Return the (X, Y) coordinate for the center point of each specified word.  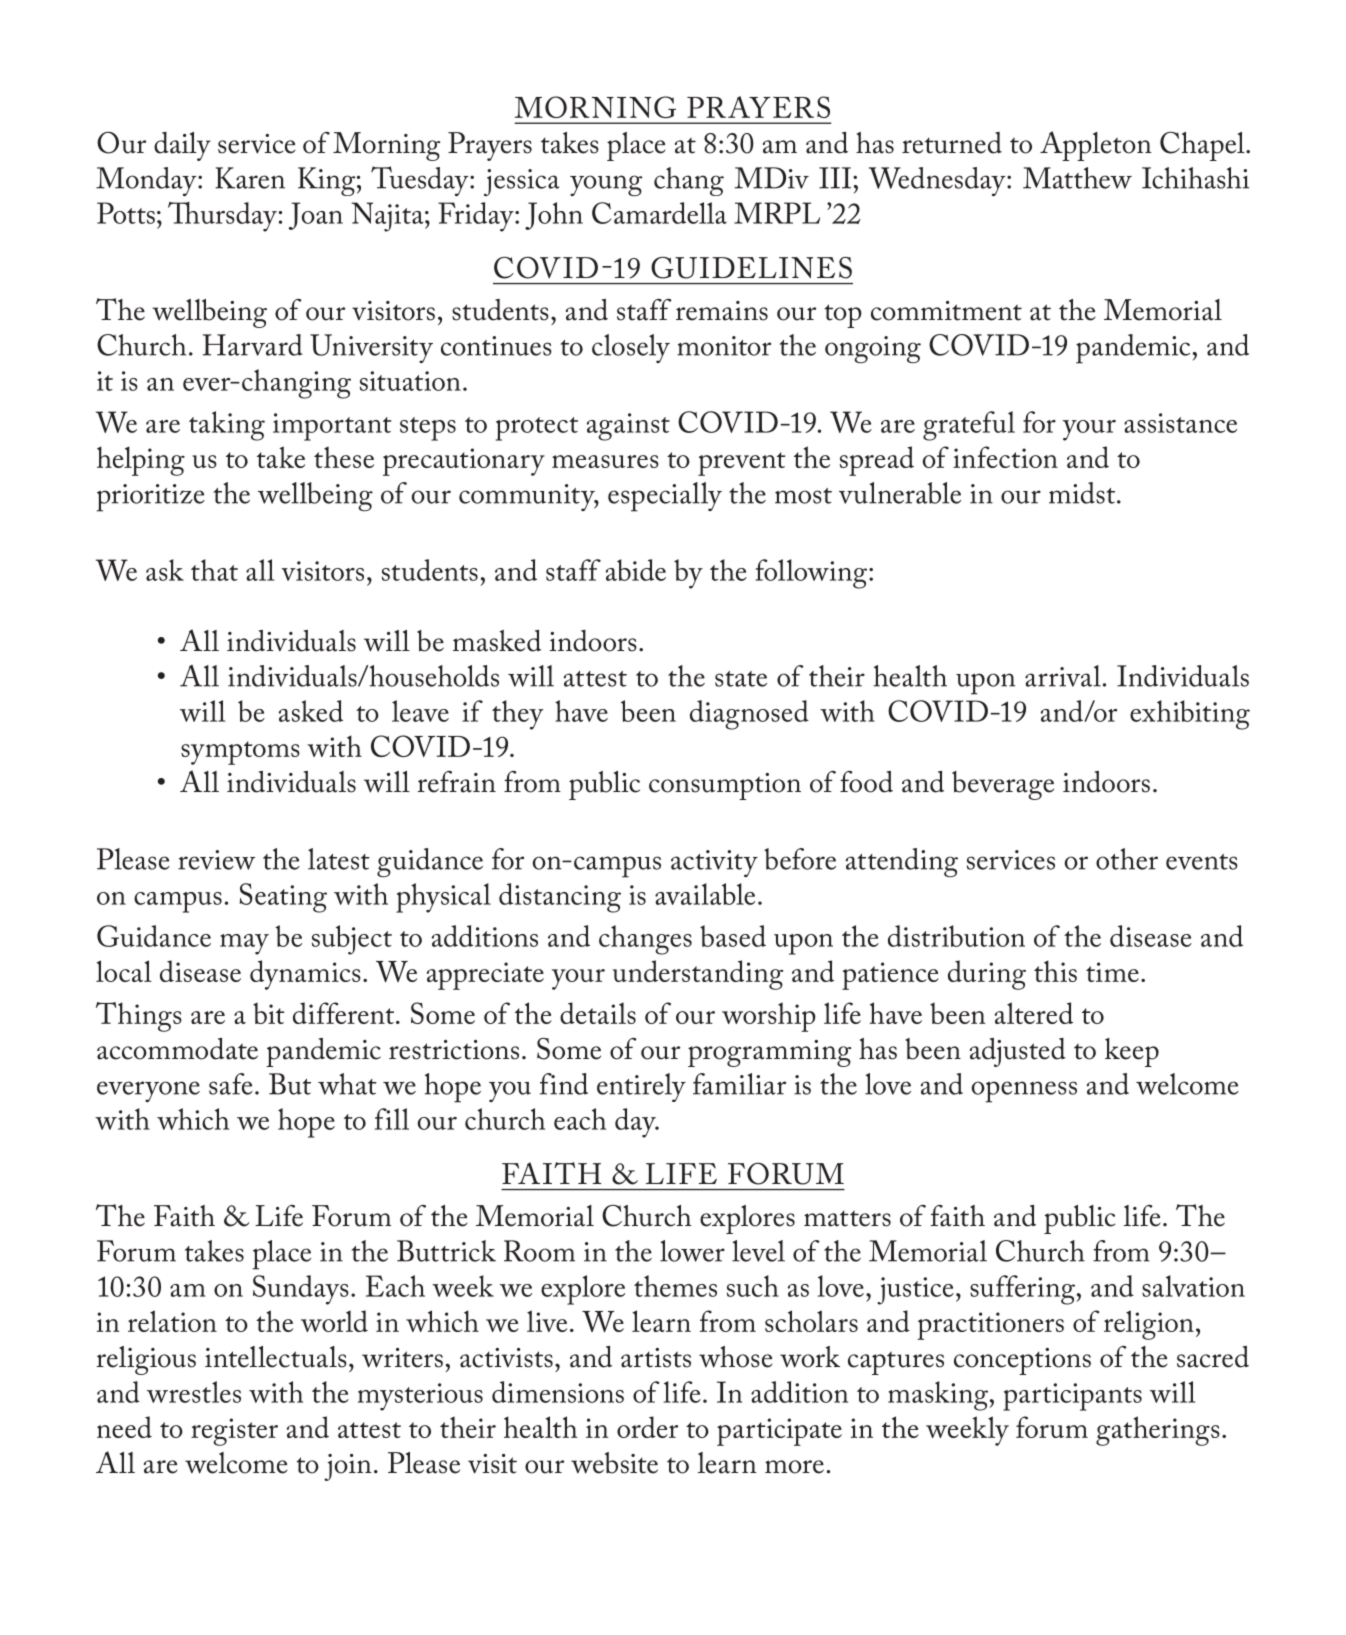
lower (692, 1251)
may (244, 944)
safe (231, 1084)
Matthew (1077, 178)
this (1055, 971)
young (606, 186)
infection (1005, 457)
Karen (250, 178)
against (628, 427)
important (332, 427)
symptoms (240, 753)
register (234, 1432)
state (741, 679)
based (733, 936)
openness (1024, 1092)
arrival (1063, 676)
